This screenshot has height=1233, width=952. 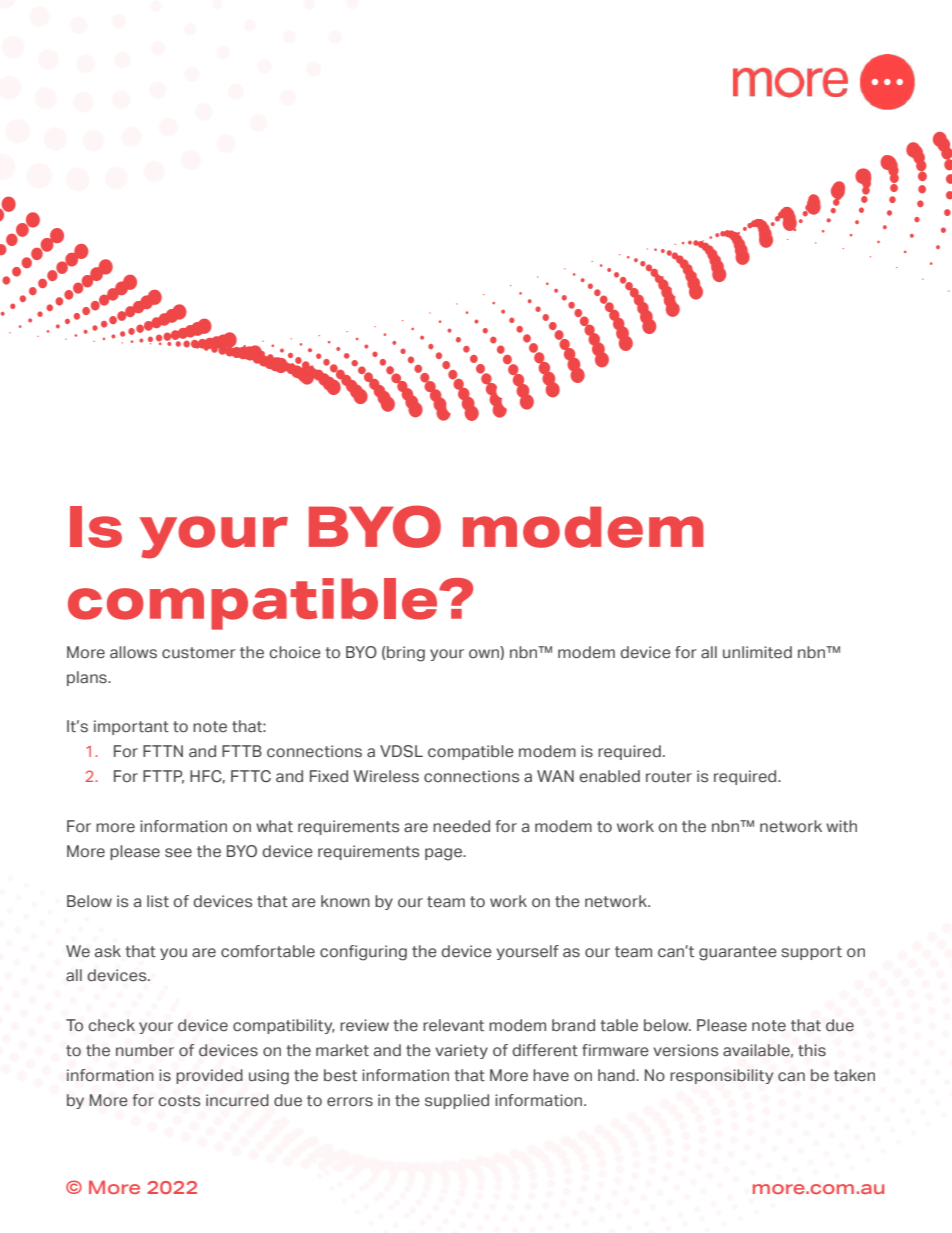 What do you see at coordinates (555, 776) in the screenshot?
I see `WAN` at bounding box center [555, 776].
